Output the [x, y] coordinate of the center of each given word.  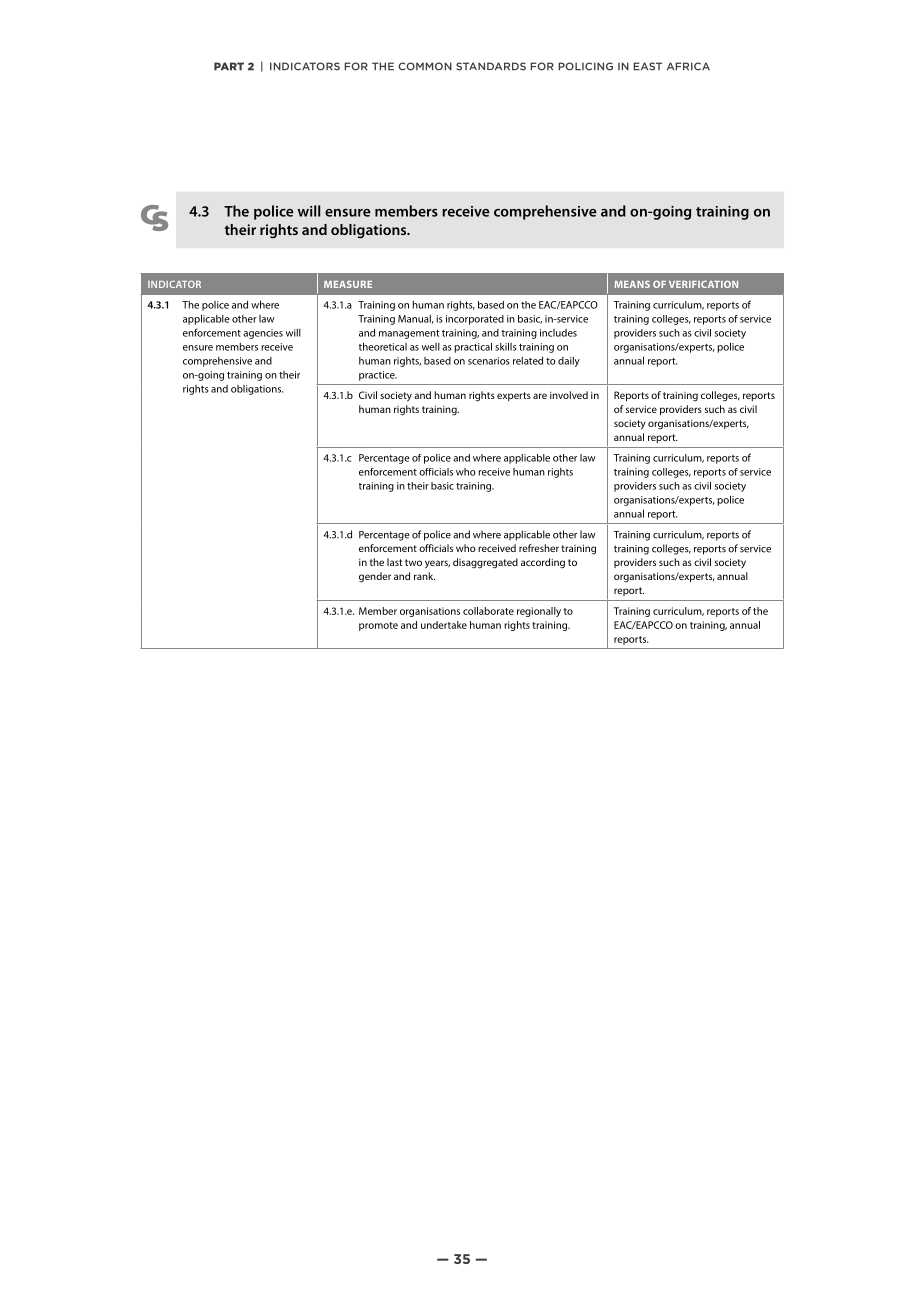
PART [229, 66]
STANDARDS [491, 66]
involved [569, 395]
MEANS [632, 284]
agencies [263, 334]
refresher [539, 548]
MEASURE [348, 284]
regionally [539, 612]
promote [378, 626]
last [394, 562]
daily [569, 362]
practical [473, 347]
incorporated [475, 320]
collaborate [488, 611]
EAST [647, 66]
